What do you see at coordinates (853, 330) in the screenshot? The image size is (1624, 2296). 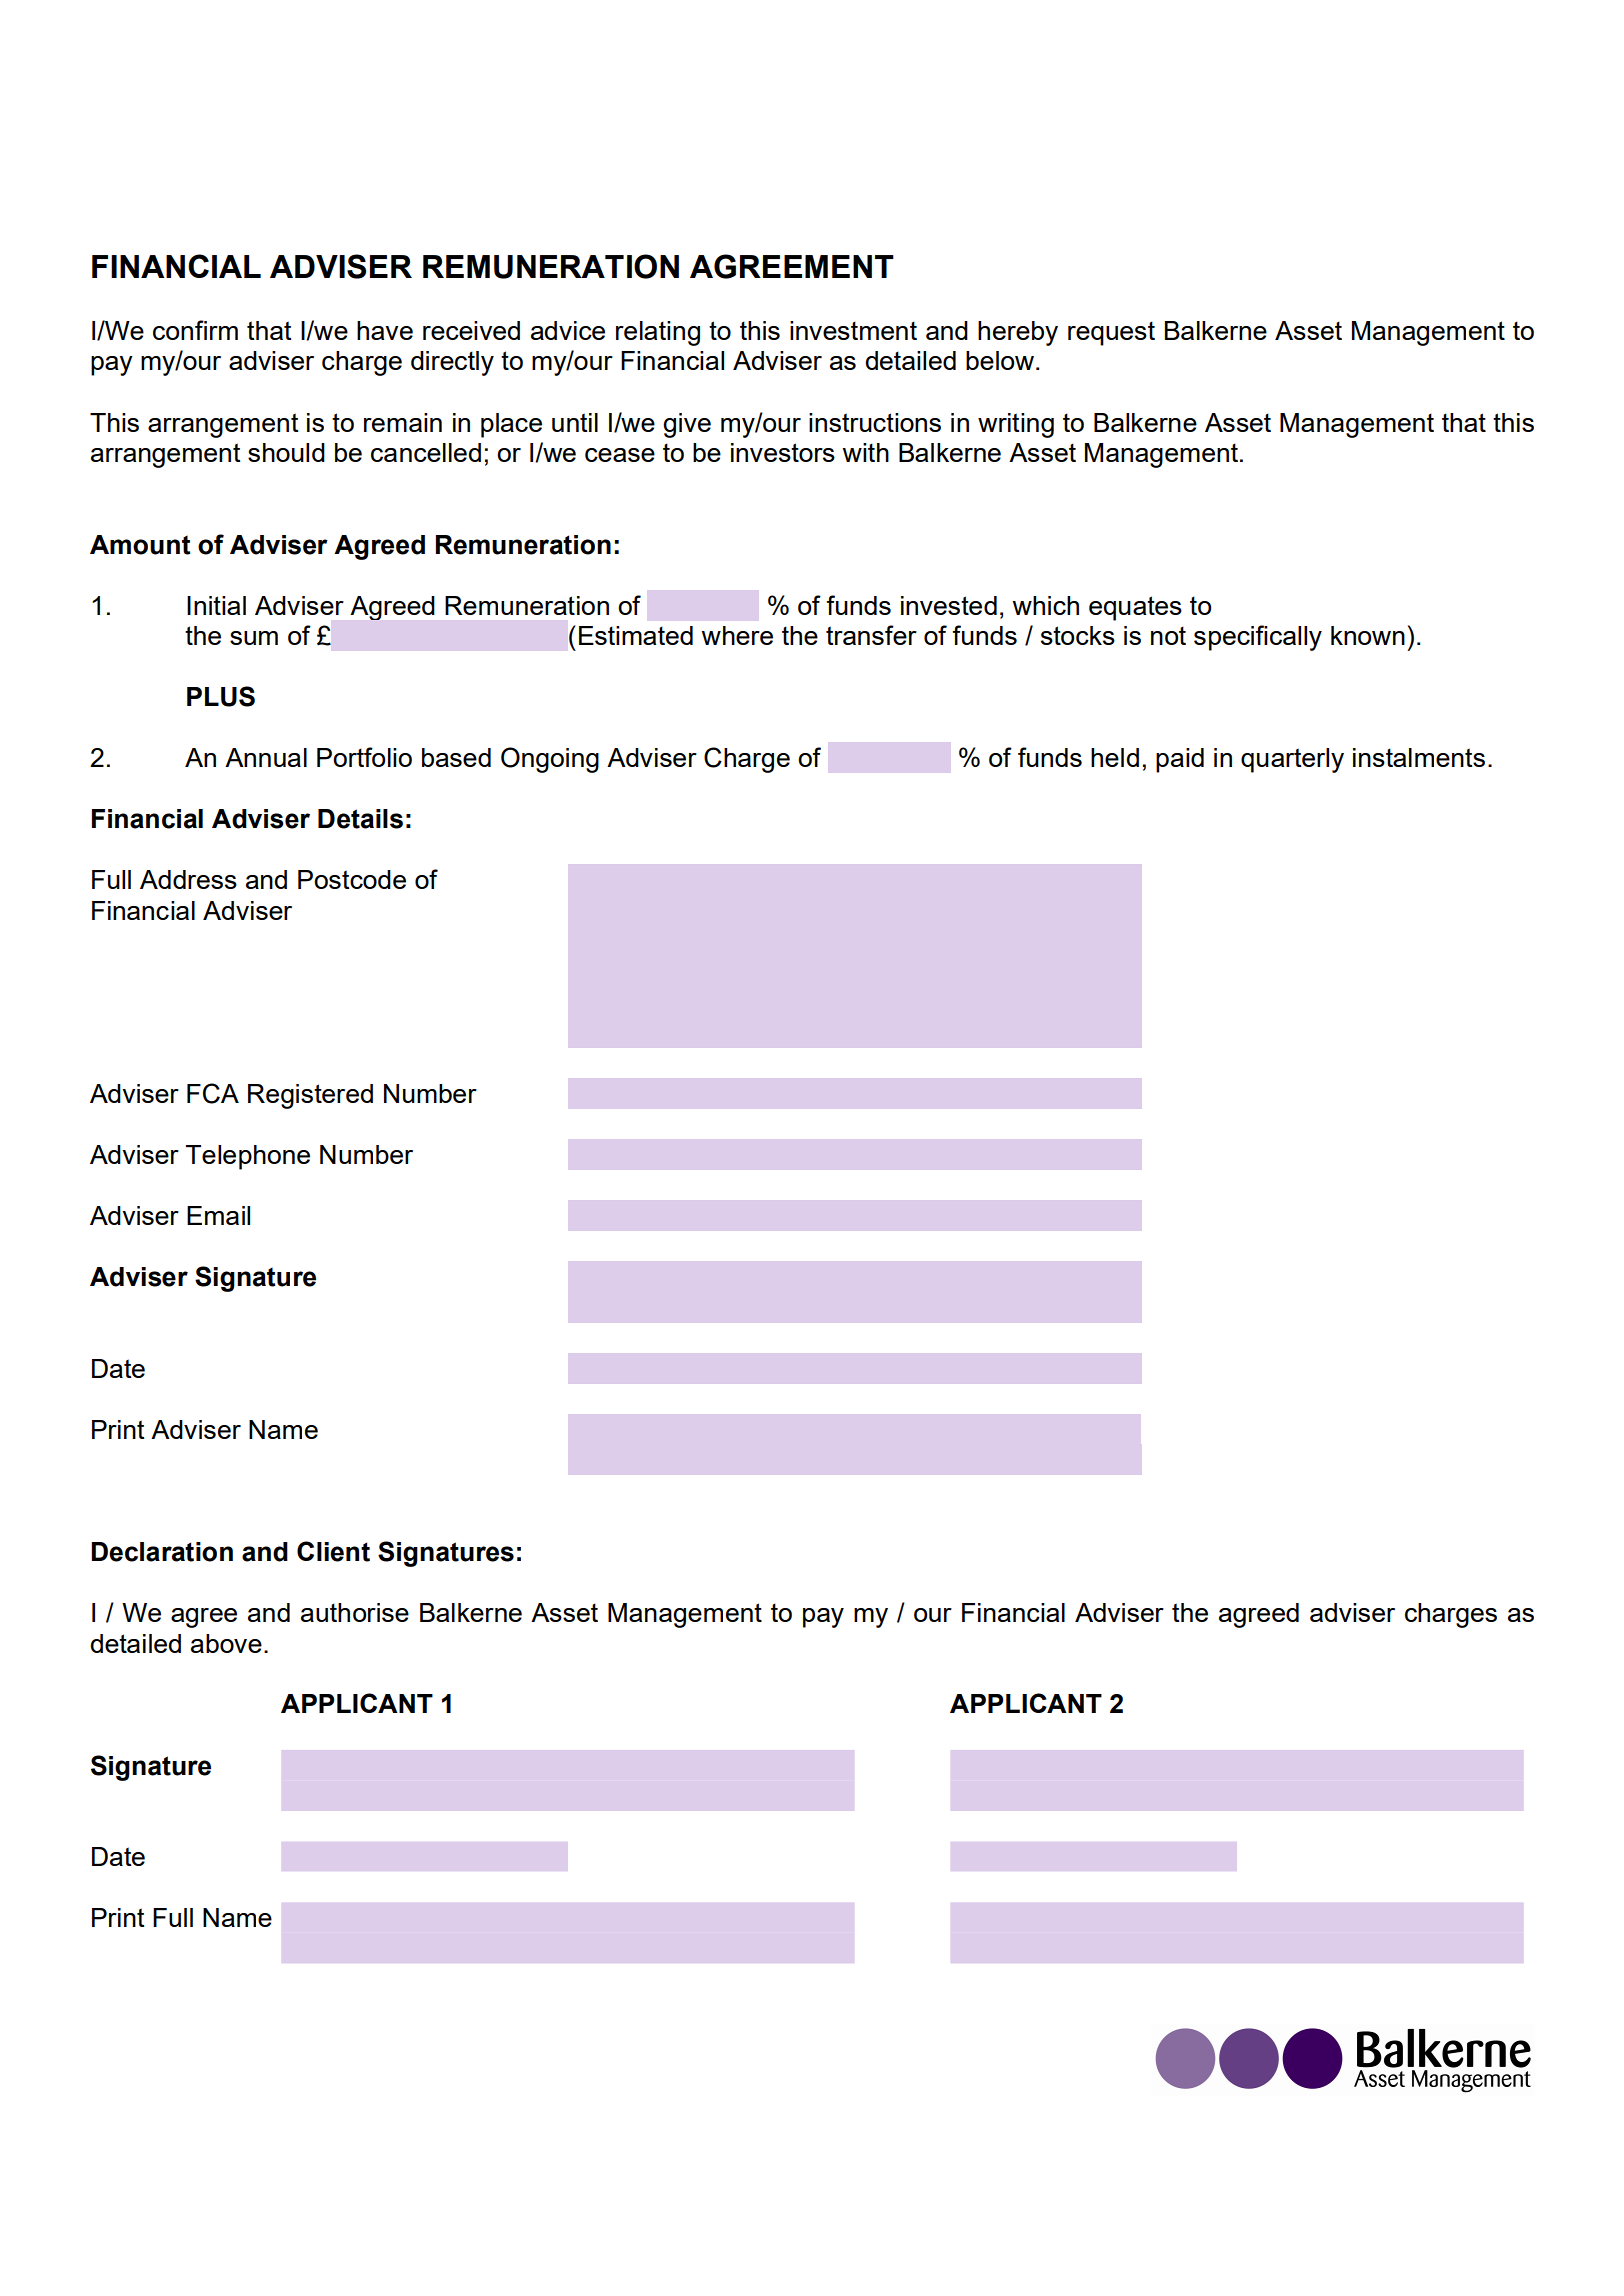 I see `investment` at bounding box center [853, 330].
